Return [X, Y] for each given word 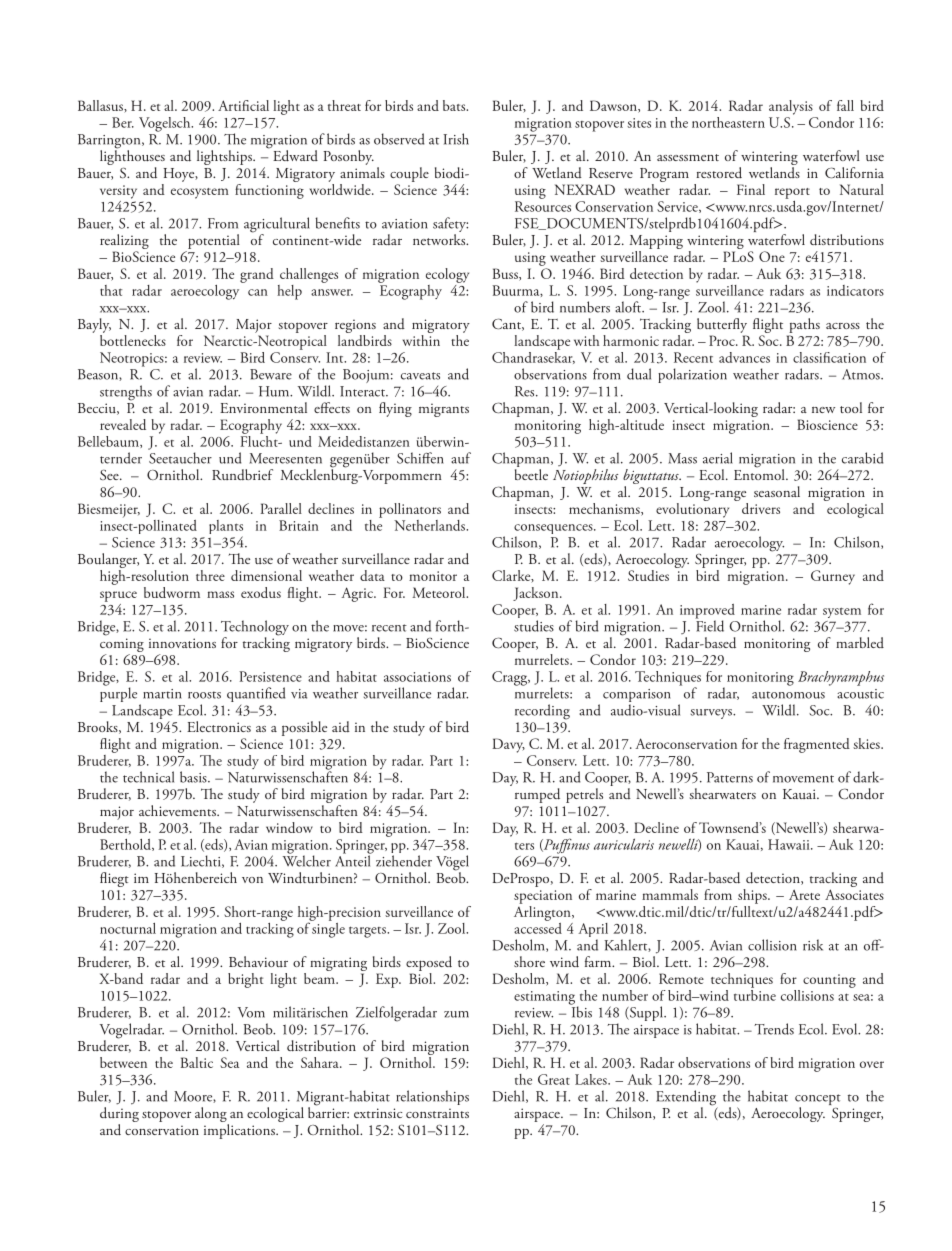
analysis [791, 107]
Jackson [537, 594]
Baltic [197, 1062]
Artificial [243, 105]
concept [818, 1101]
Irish [456, 139]
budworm [172, 592]
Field [709, 625]
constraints [437, 1113]
